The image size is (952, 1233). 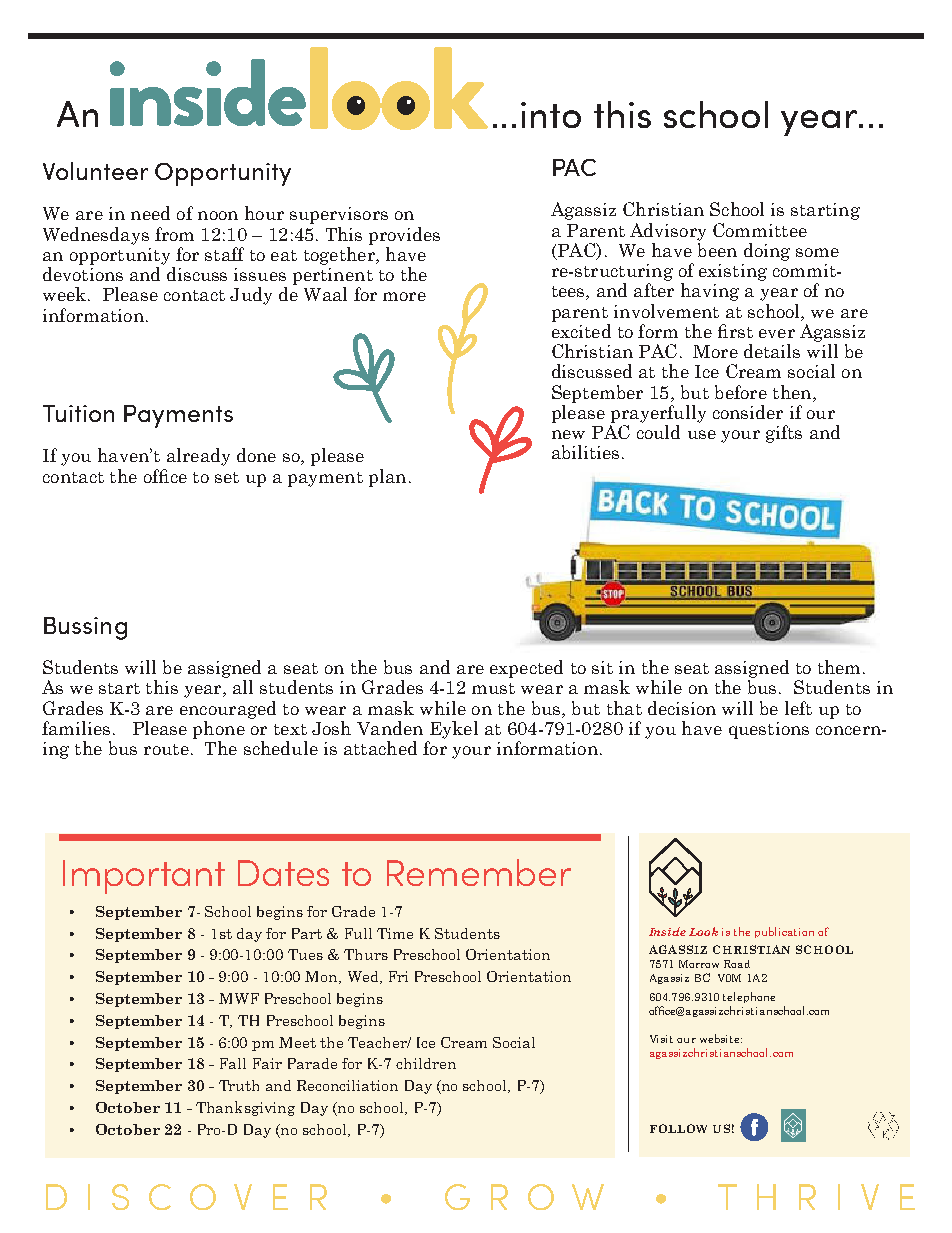 I want to click on Bussing, so click(x=85, y=628).
